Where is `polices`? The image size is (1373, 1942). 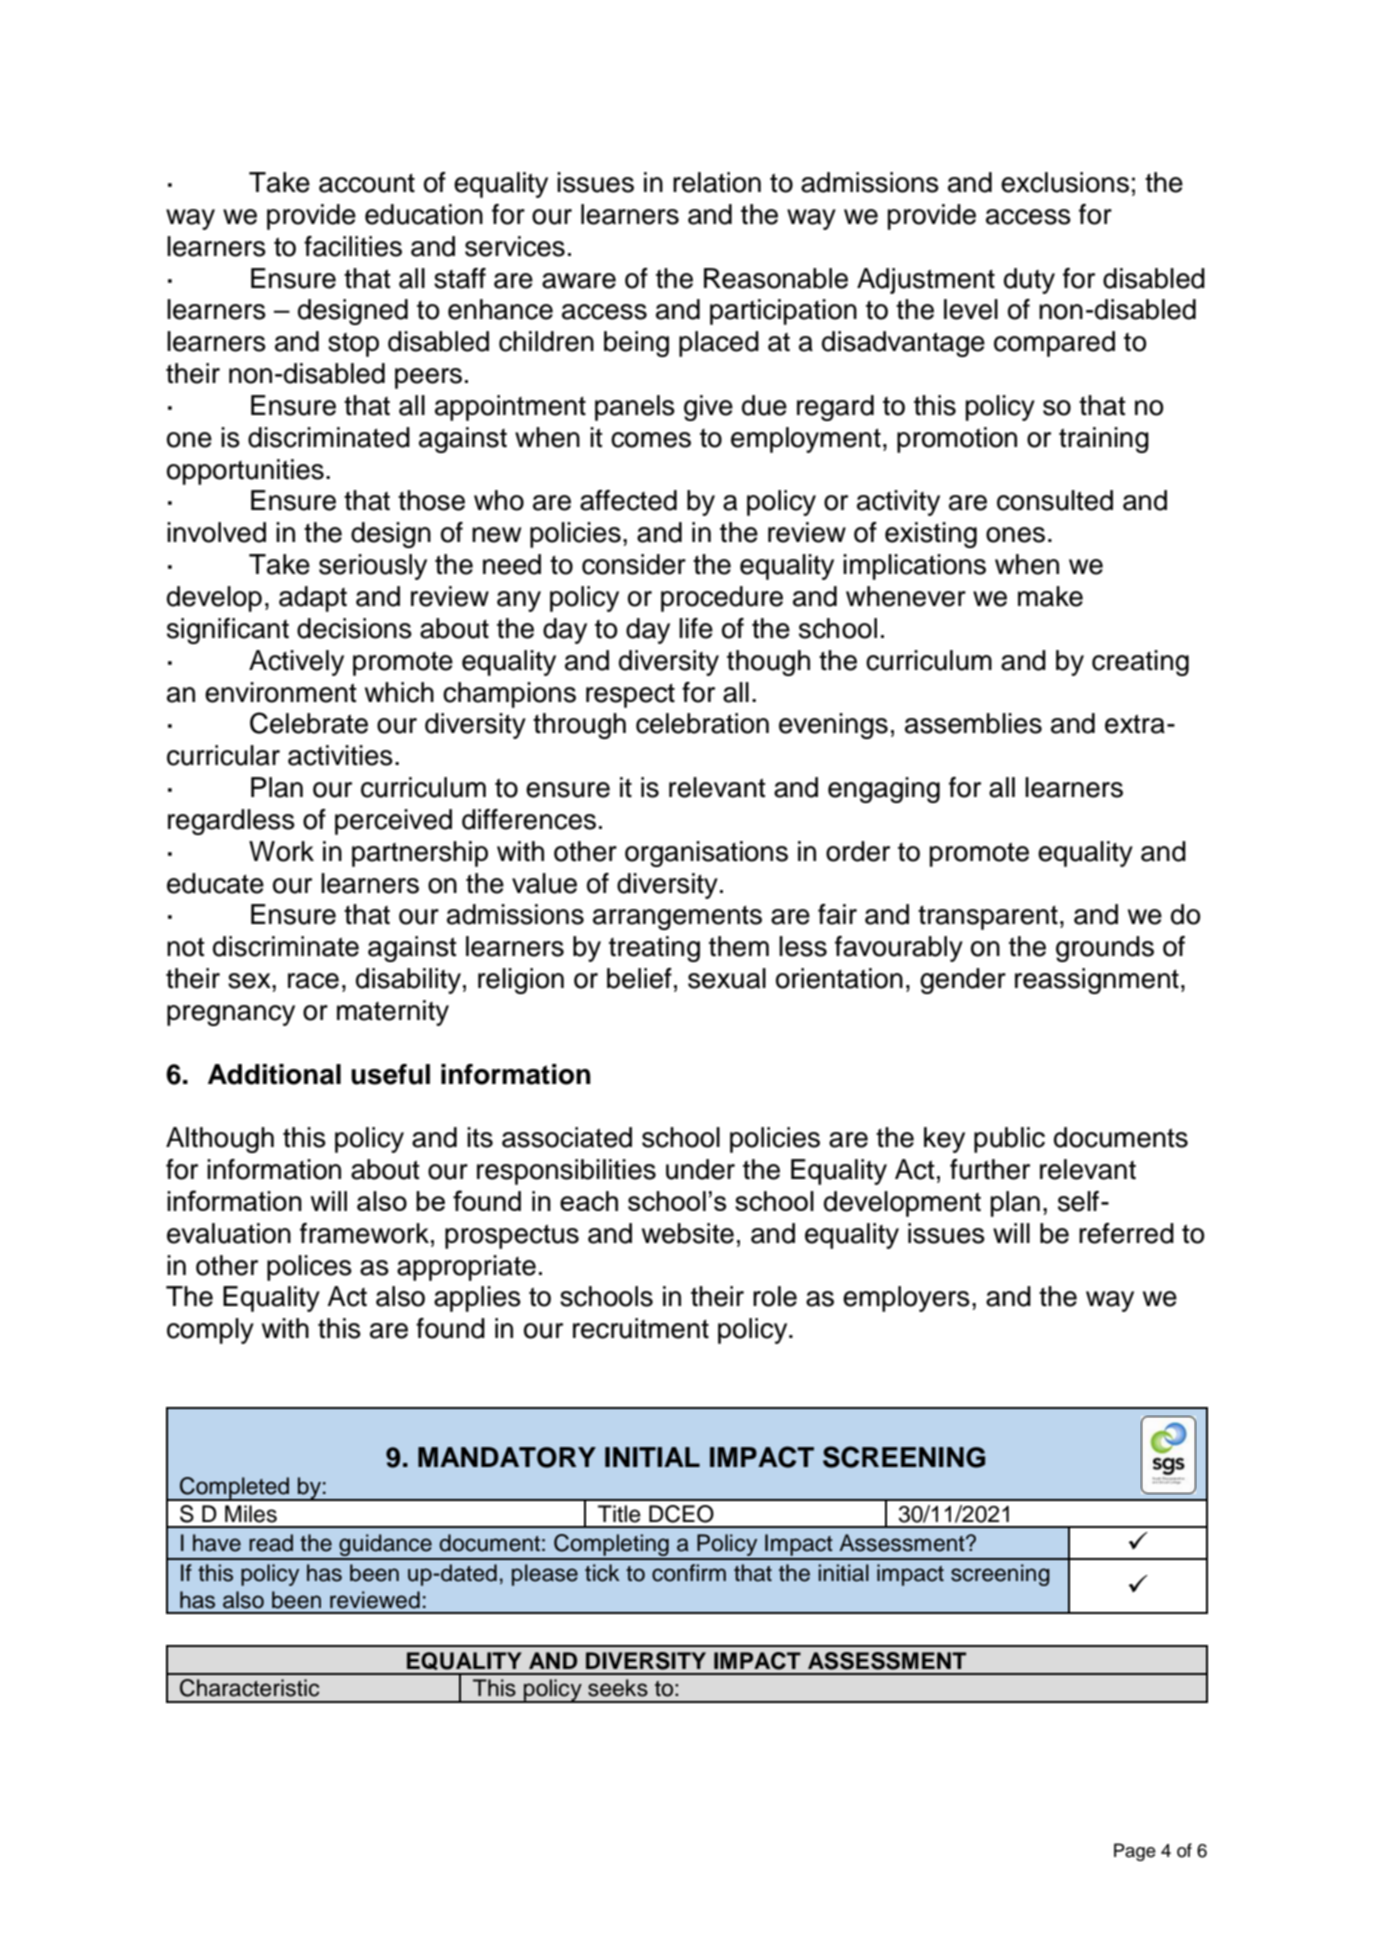
polices is located at coordinates (309, 1268).
